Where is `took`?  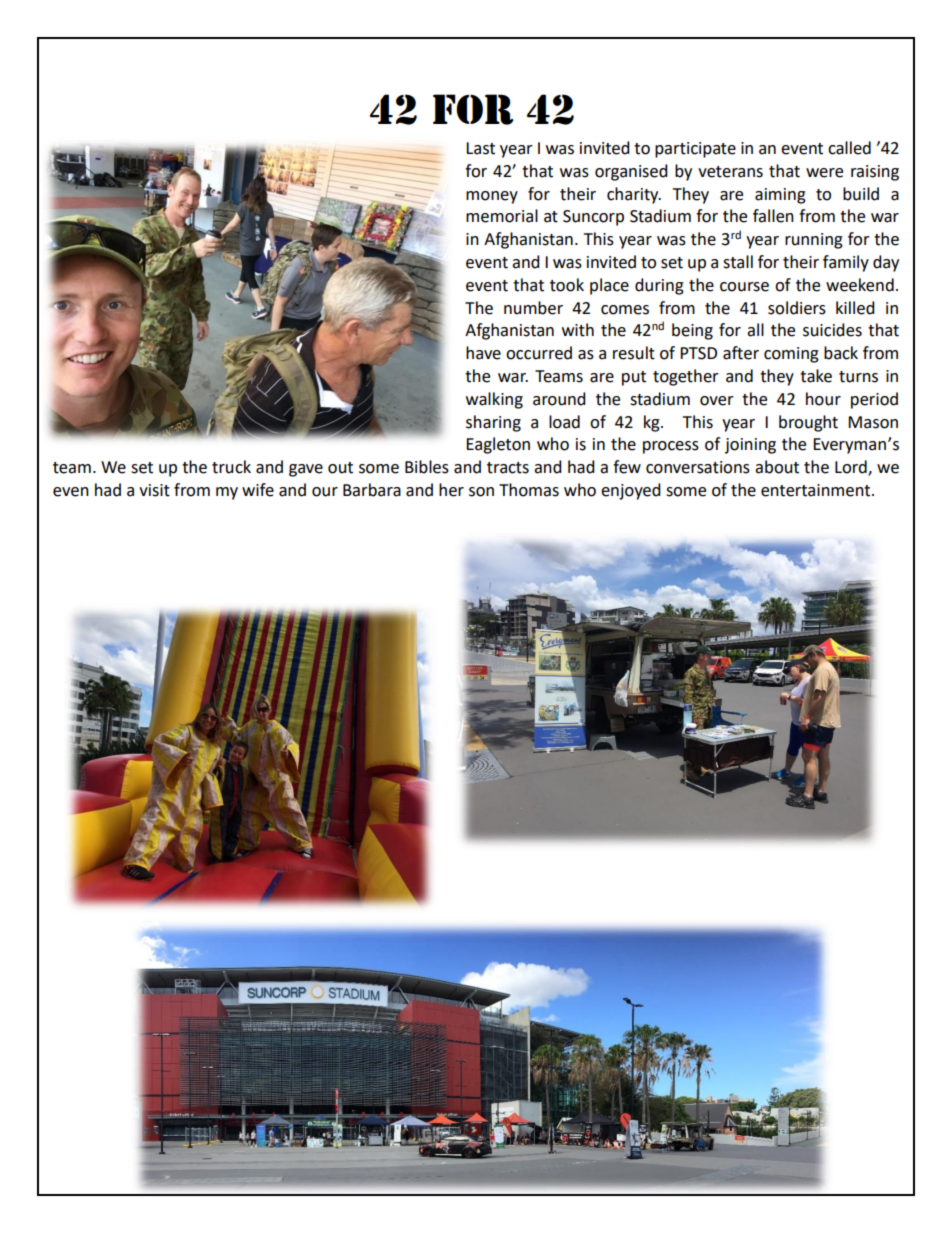
took is located at coordinates (567, 285).
